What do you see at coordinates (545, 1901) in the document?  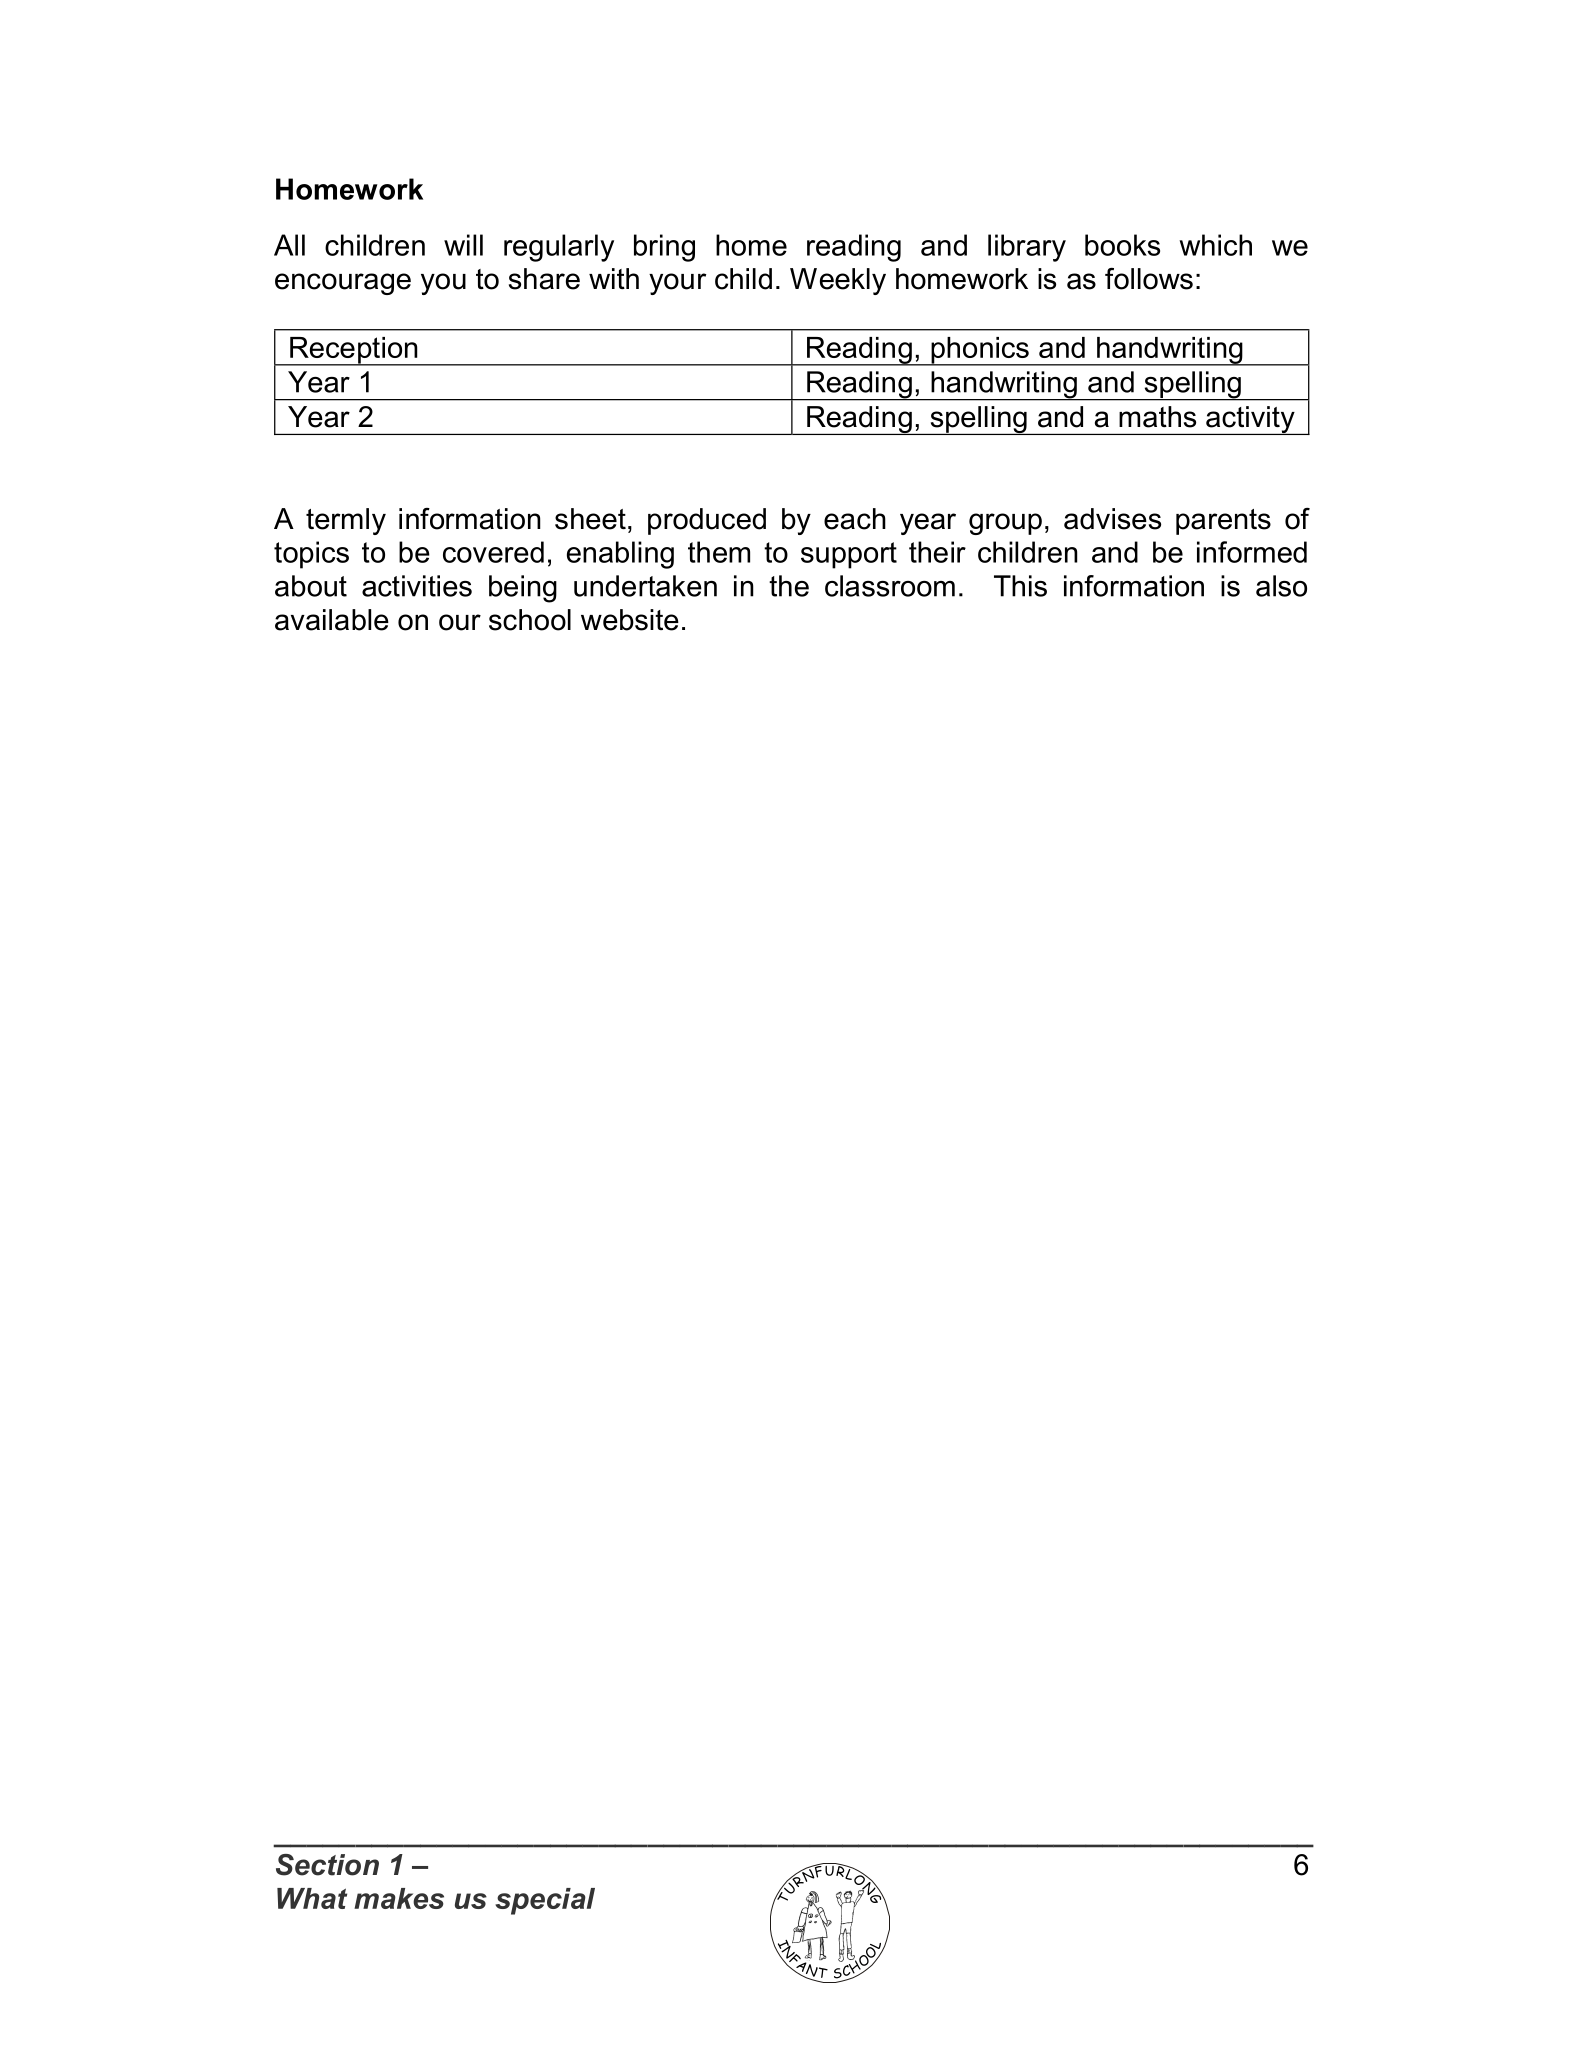 I see `special` at bounding box center [545, 1901].
